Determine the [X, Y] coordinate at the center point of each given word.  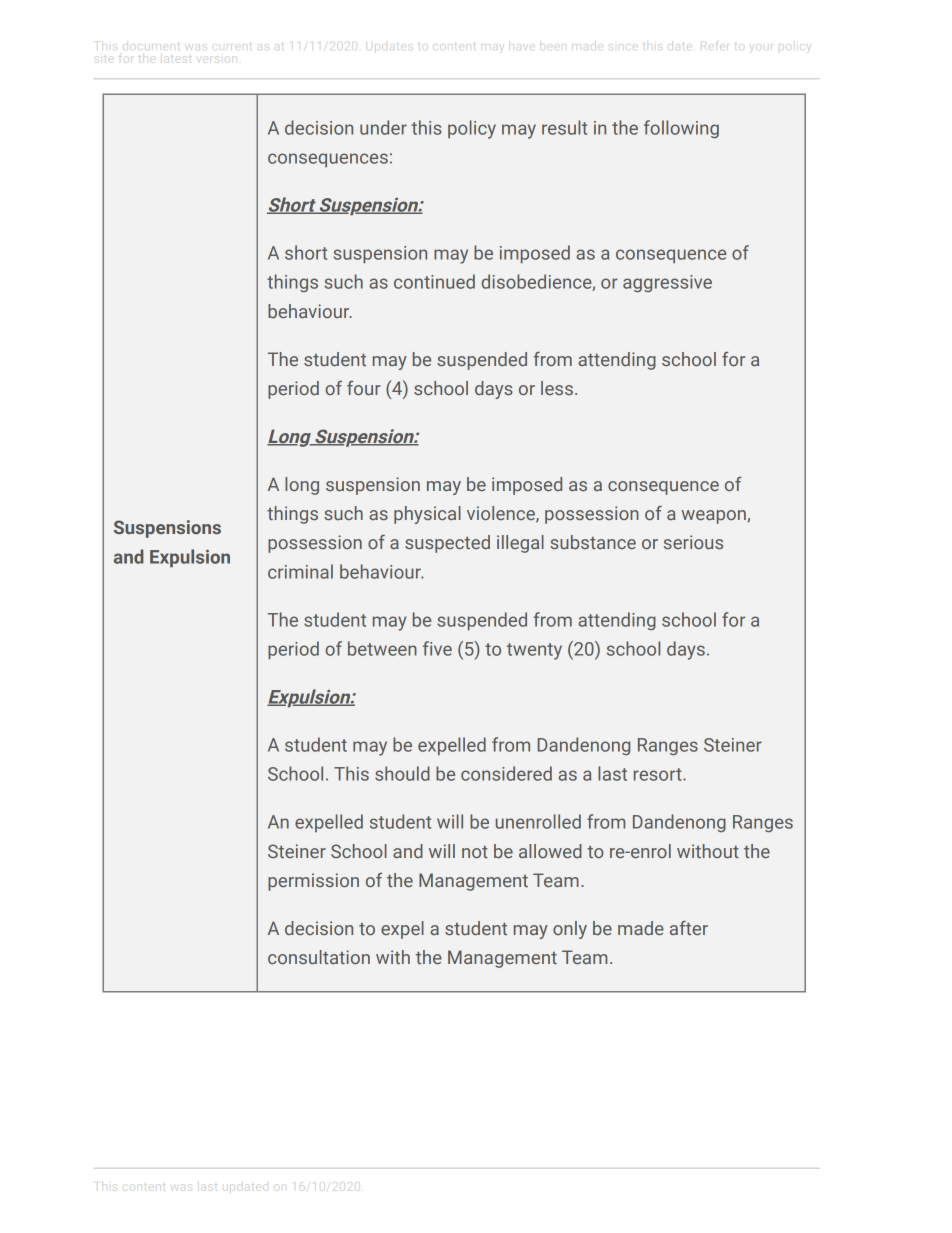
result [564, 127]
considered [506, 773]
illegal [520, 544]
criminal [300, 571]
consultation [319, 957]
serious [693, 542]
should [402, 773]
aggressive [667, 283]
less [557, 388]
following [681, 129]
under [383, 127]
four [364, 388]
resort [659, 774]
